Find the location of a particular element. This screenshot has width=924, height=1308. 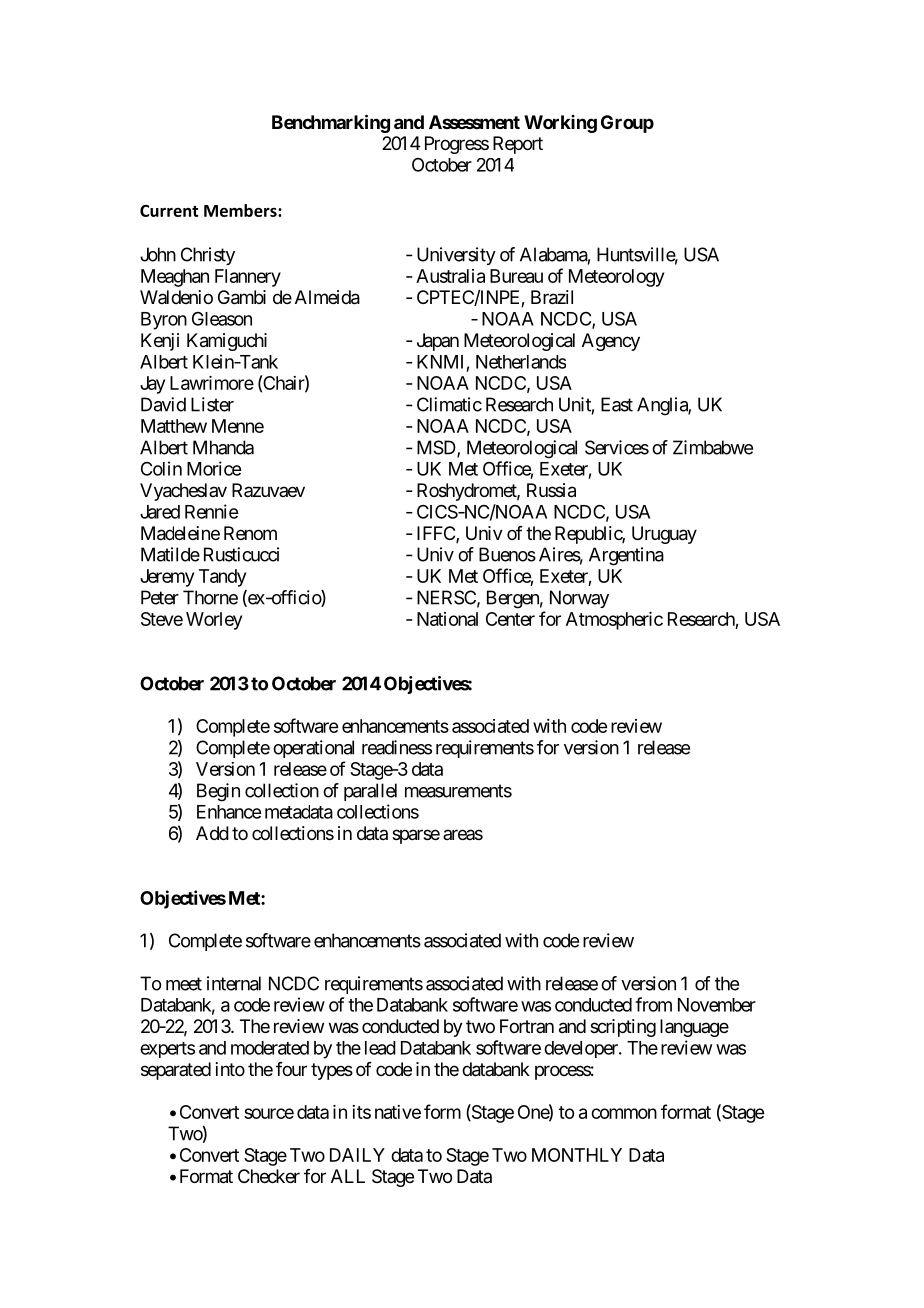

Atmospheric is located at coordinates (614, 621).
